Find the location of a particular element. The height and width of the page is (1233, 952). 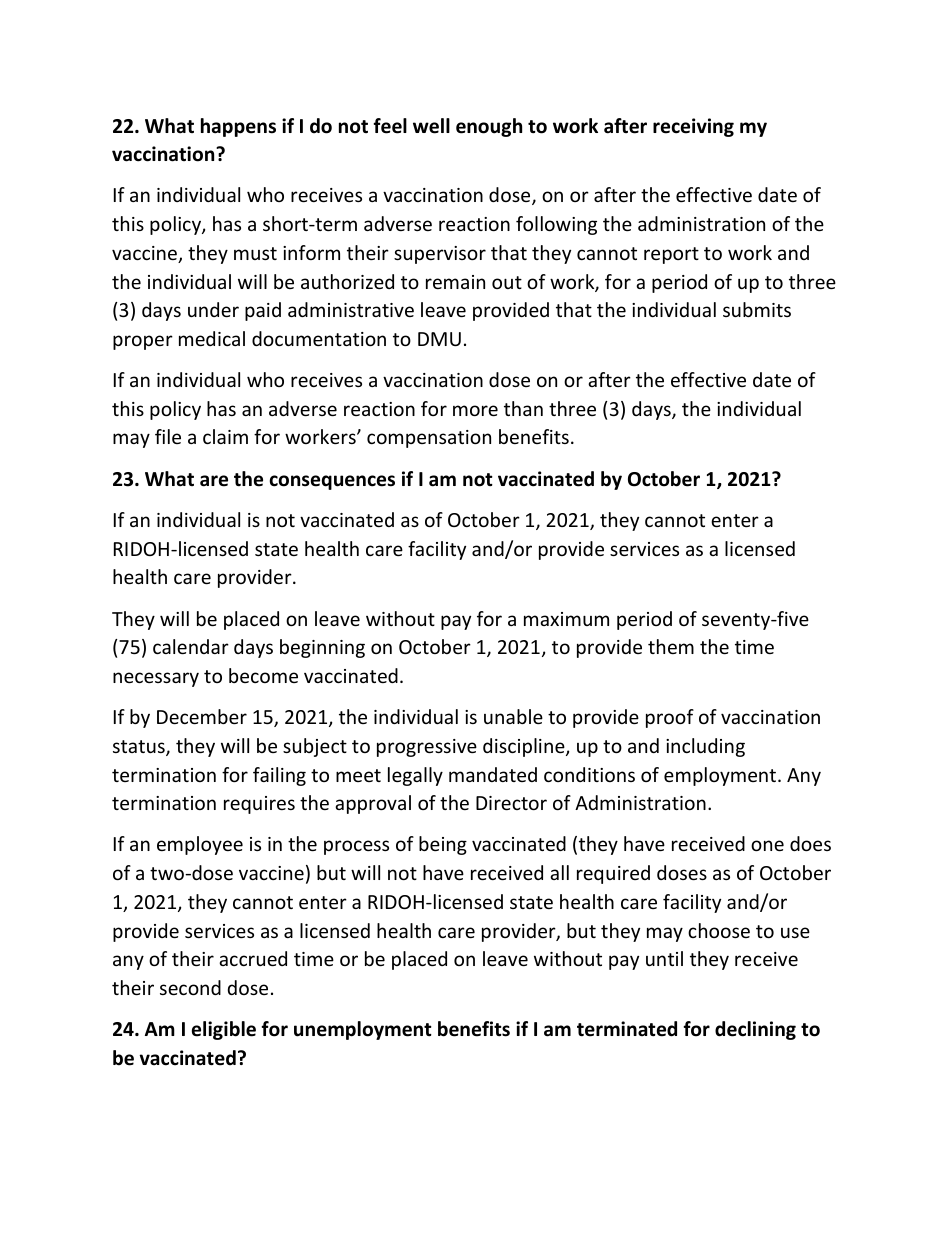

one is located at coordinates (767, 845).
